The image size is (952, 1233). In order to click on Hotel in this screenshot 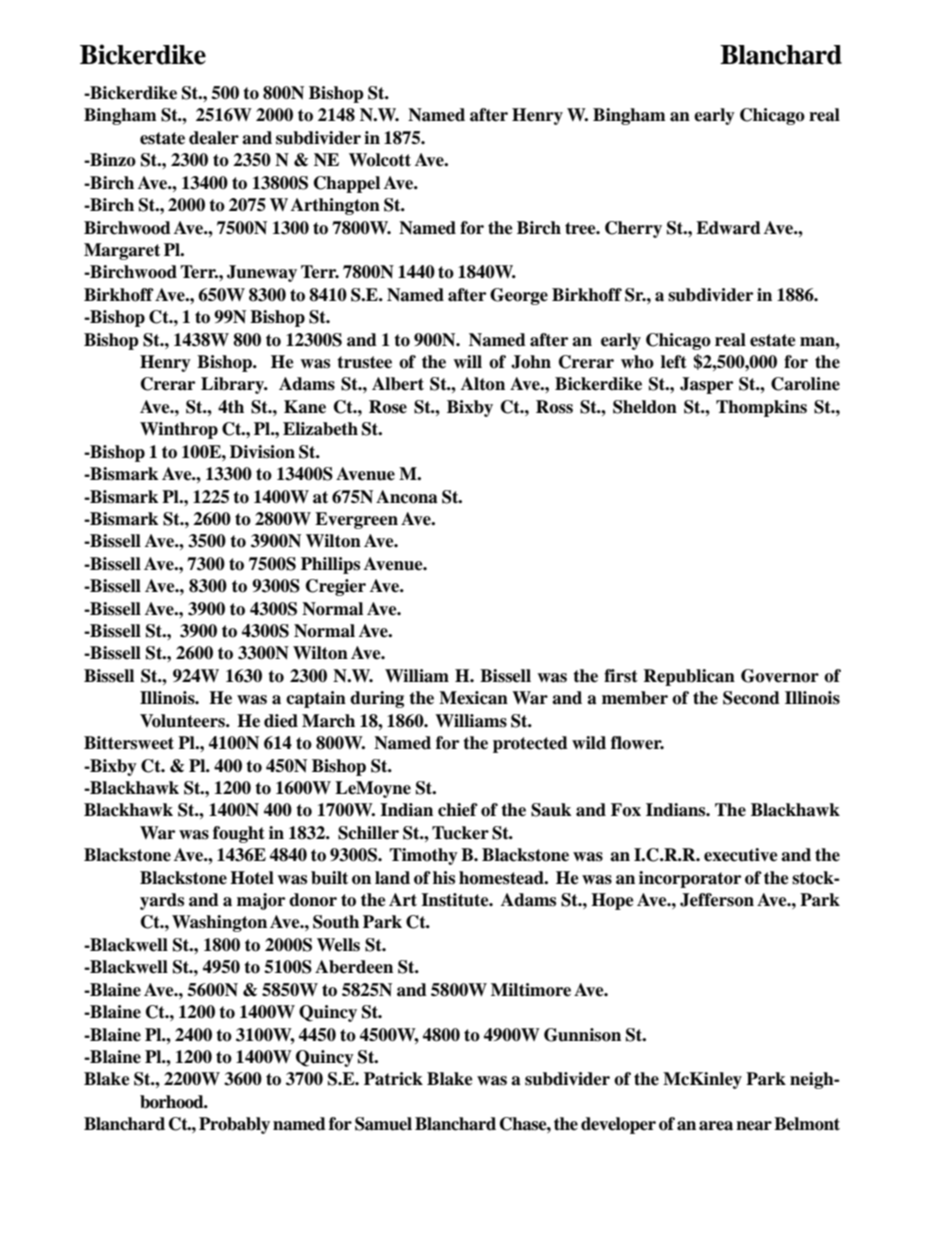, I will do `click(252, 878)`.
